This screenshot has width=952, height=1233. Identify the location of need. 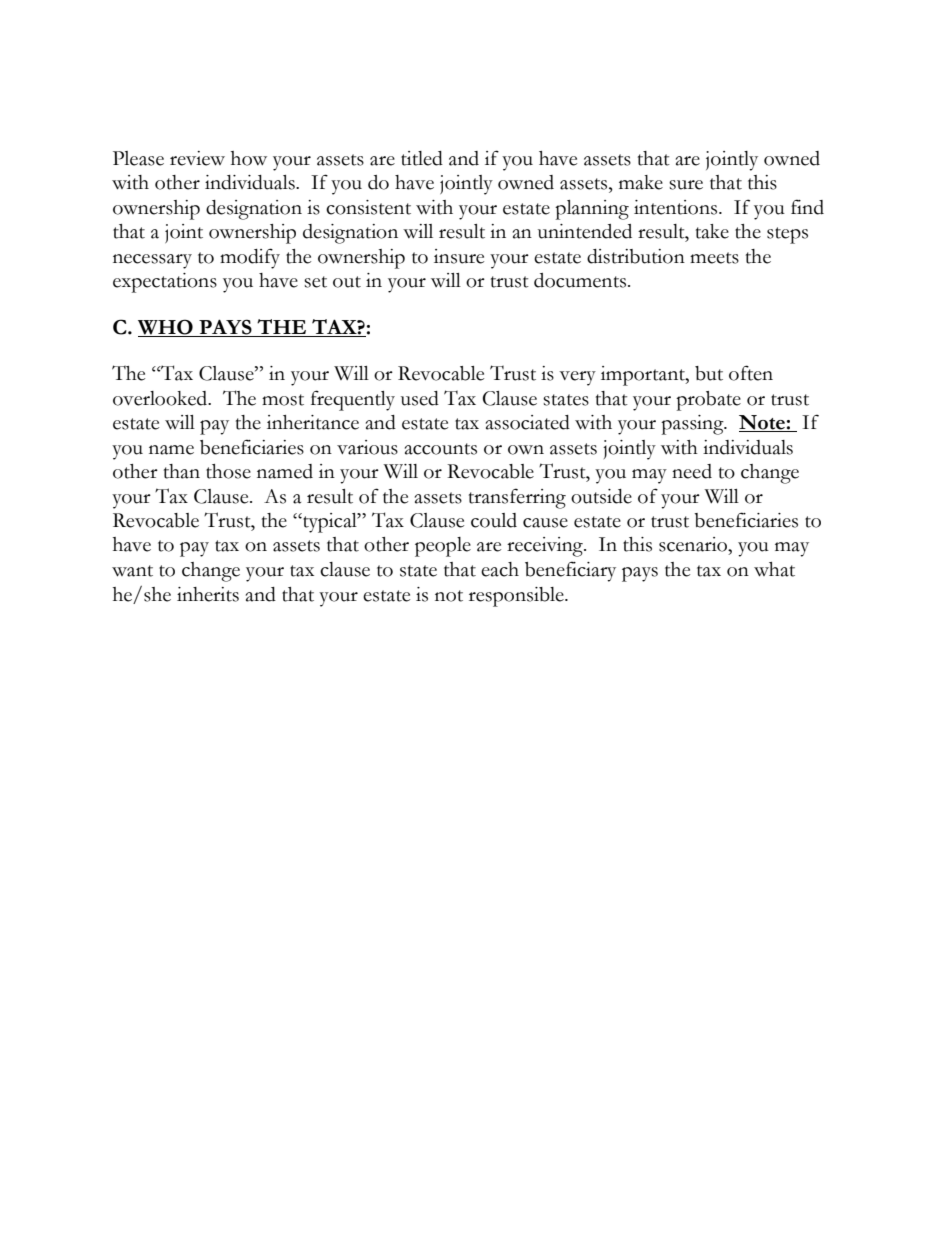
(692, 471).
